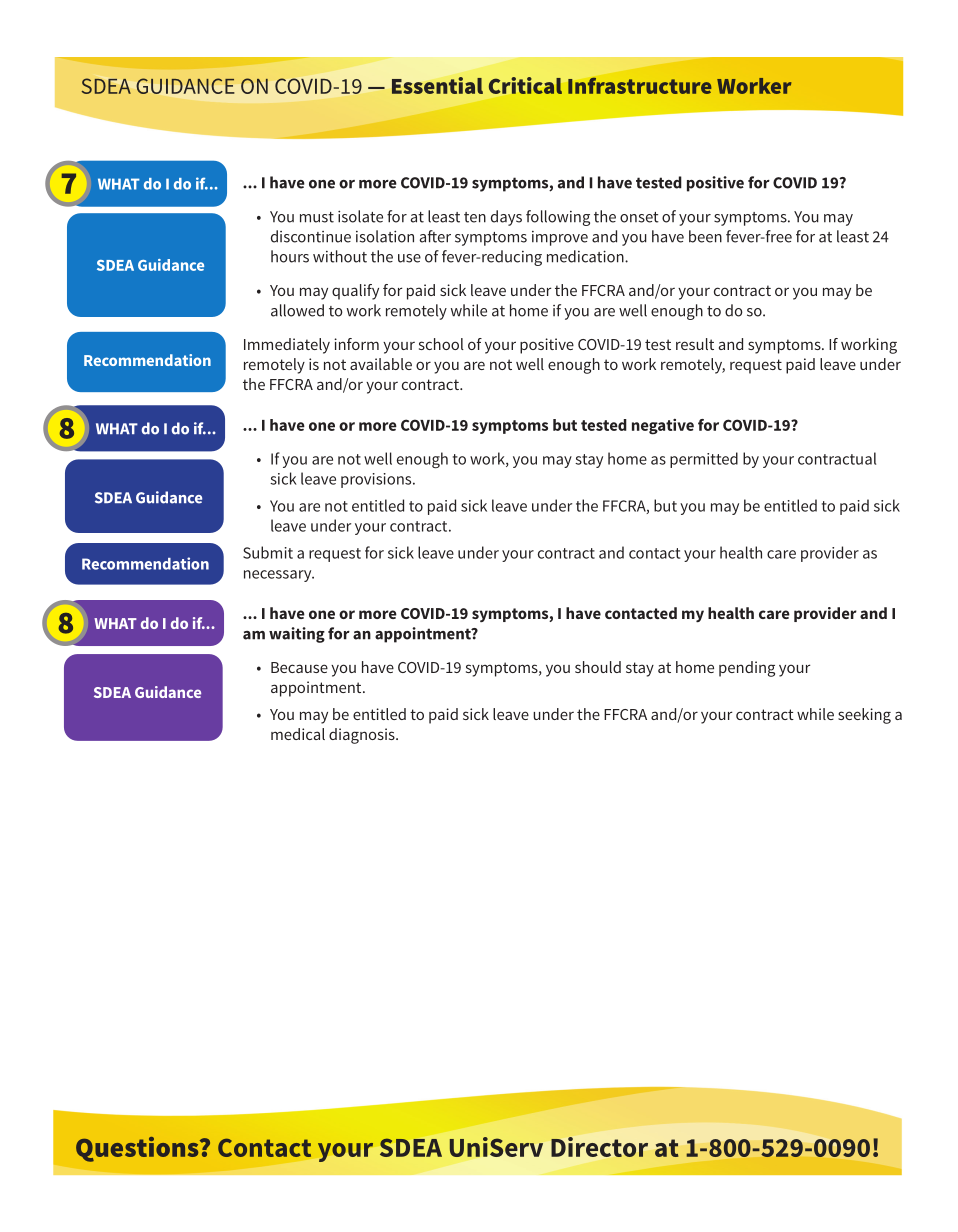 This screenshot has width=958, height=1232. Describe the element at coordinates (441, 344) in the screenshot. I see `school` at that location.
